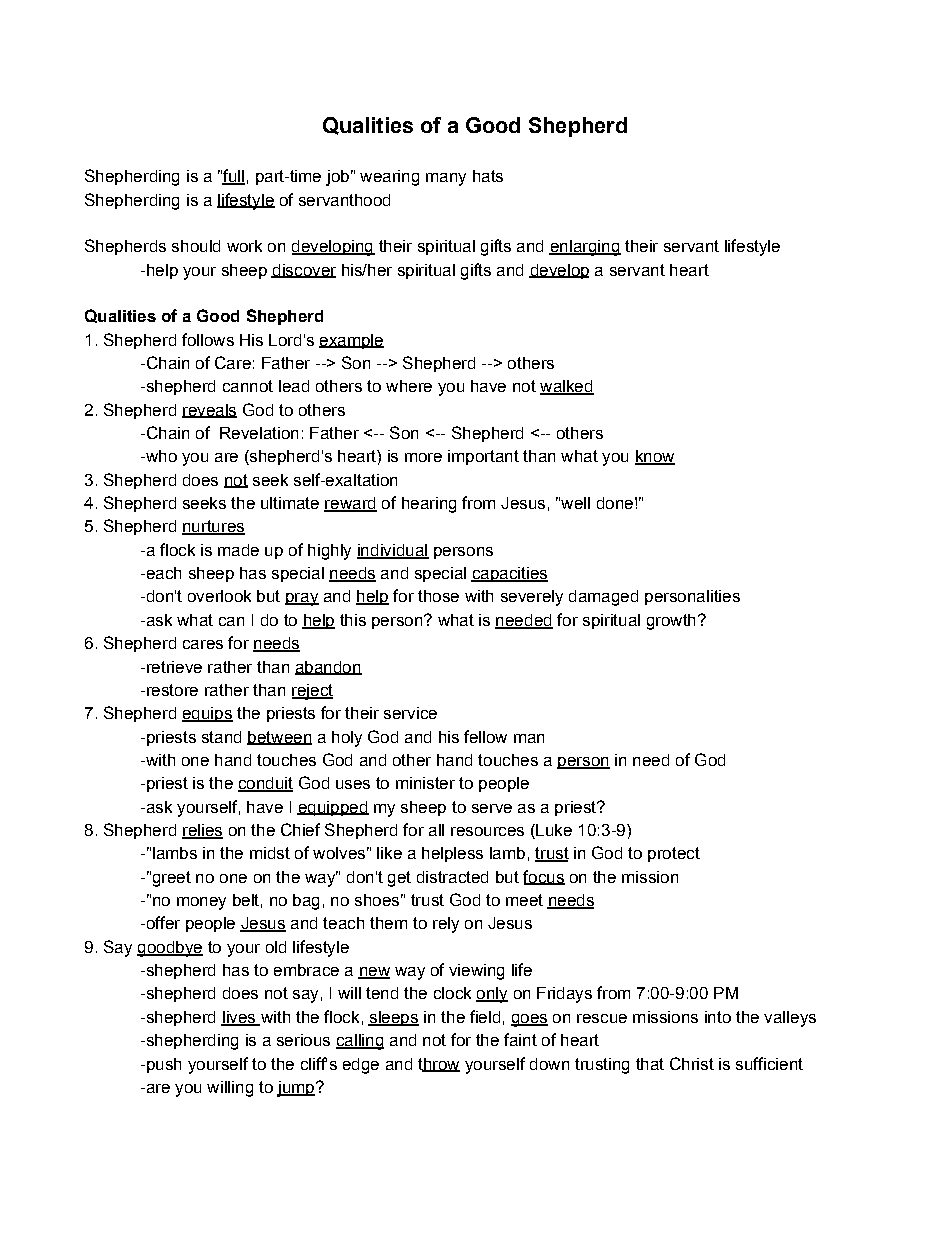 The image size is (952, 1233). Describe the element at coordinates (488, 176) in the page. I see `hats` at that location.
